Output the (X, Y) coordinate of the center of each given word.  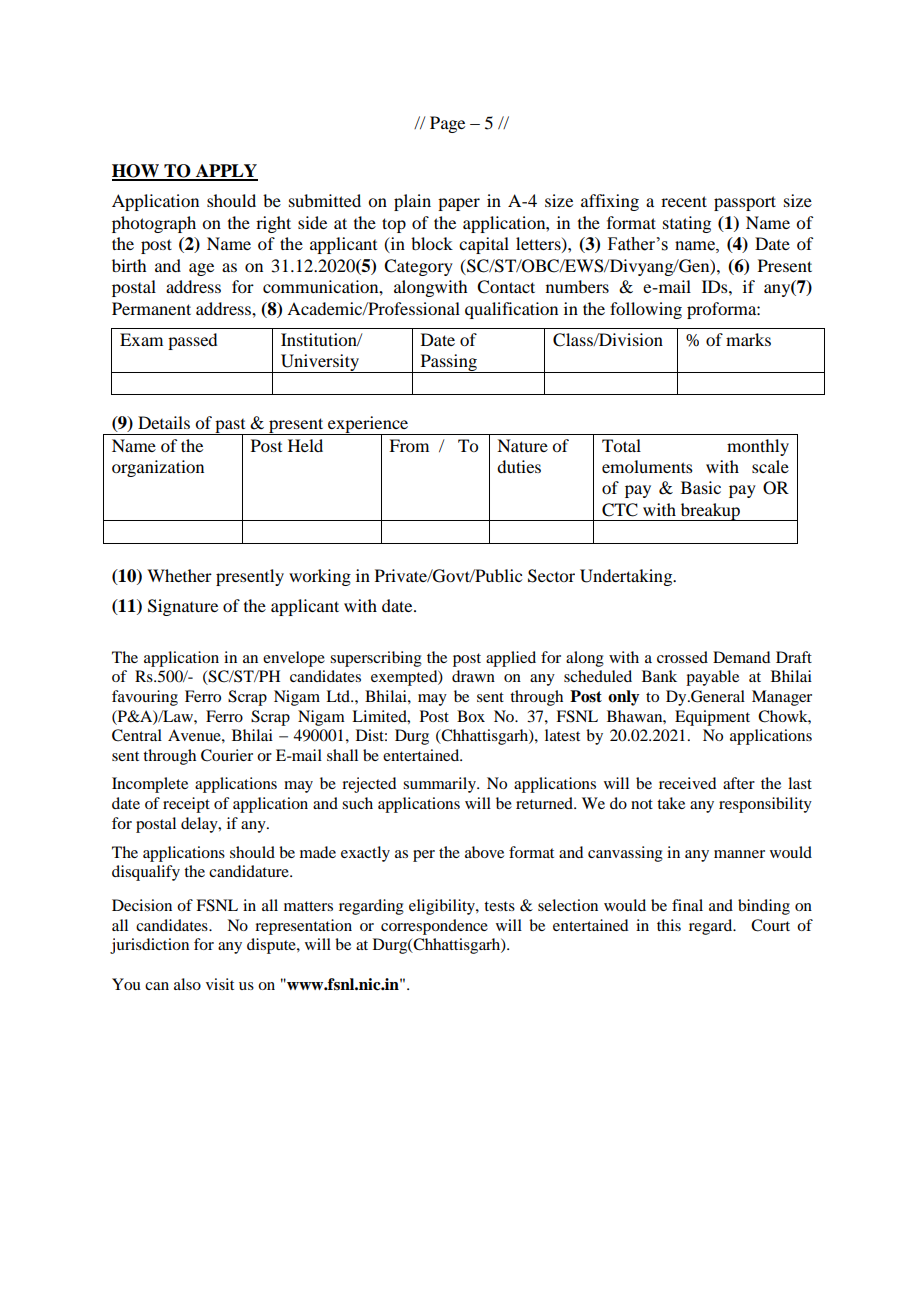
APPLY (225, 172)
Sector (551, 576)
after (739, 783)
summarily (440, 785)
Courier (227, 755)
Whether (179, 575)
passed (192, 341)
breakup (710, 512)
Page (447, 124)
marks (748, 339)
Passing (448, 363)
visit (220, 984)
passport (745, 203)
